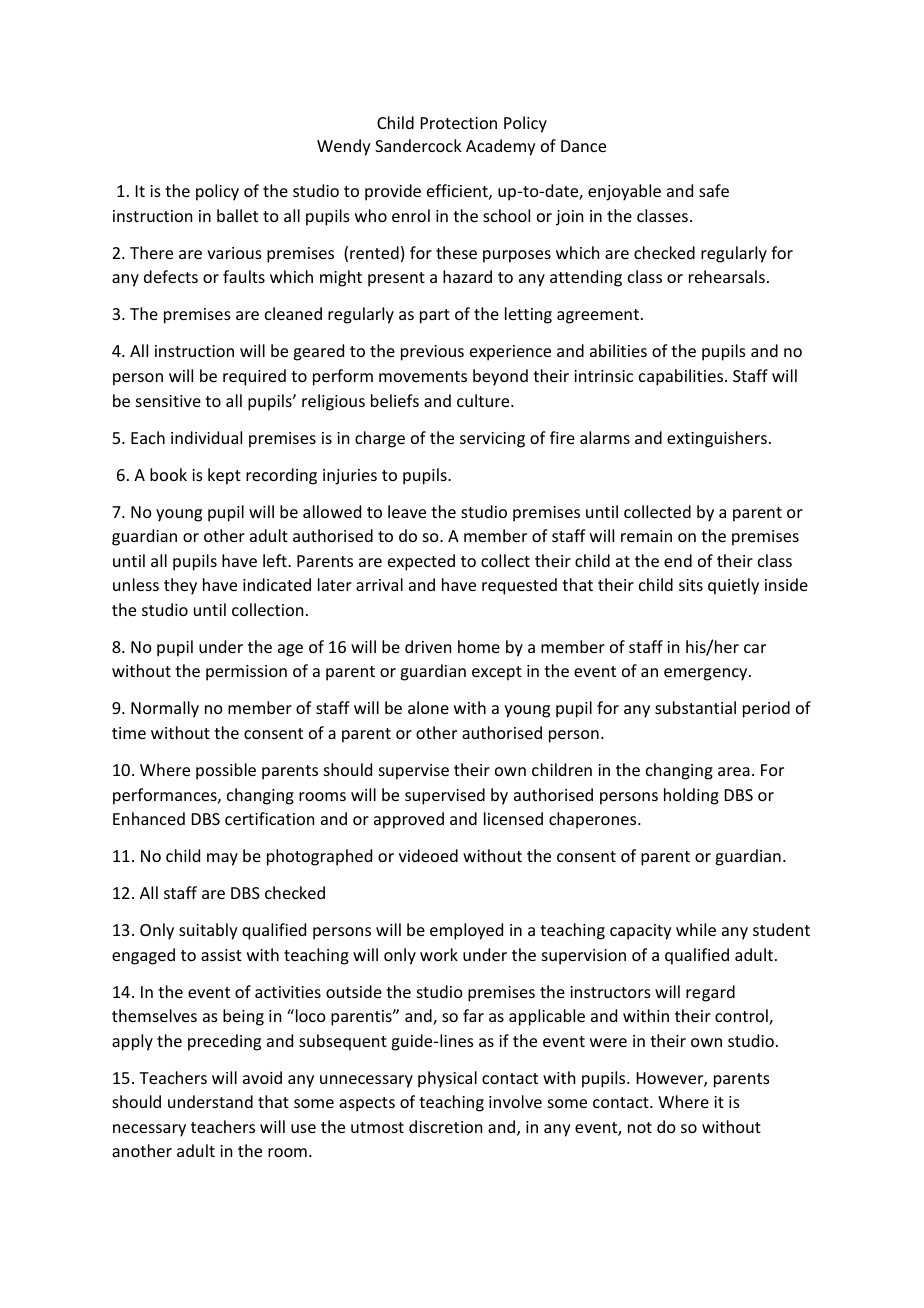 This image has width=924, height=1308. I want to click on ballet, so click(237, 215).
